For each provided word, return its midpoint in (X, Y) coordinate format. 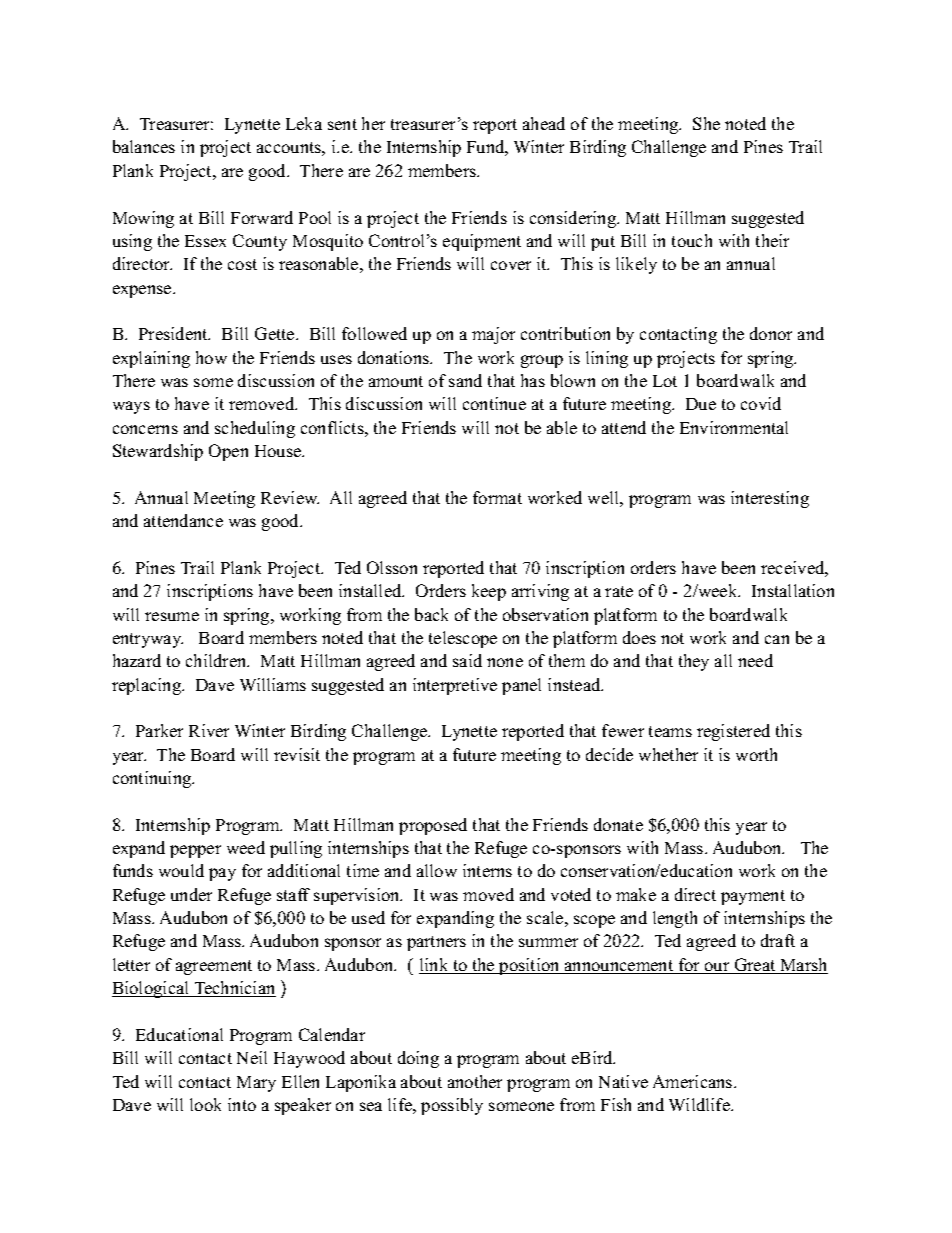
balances (144, 146)
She (706, 123)
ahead (544, 123)
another (475, 1081)
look (205, 1104)
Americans (694, 1081)
